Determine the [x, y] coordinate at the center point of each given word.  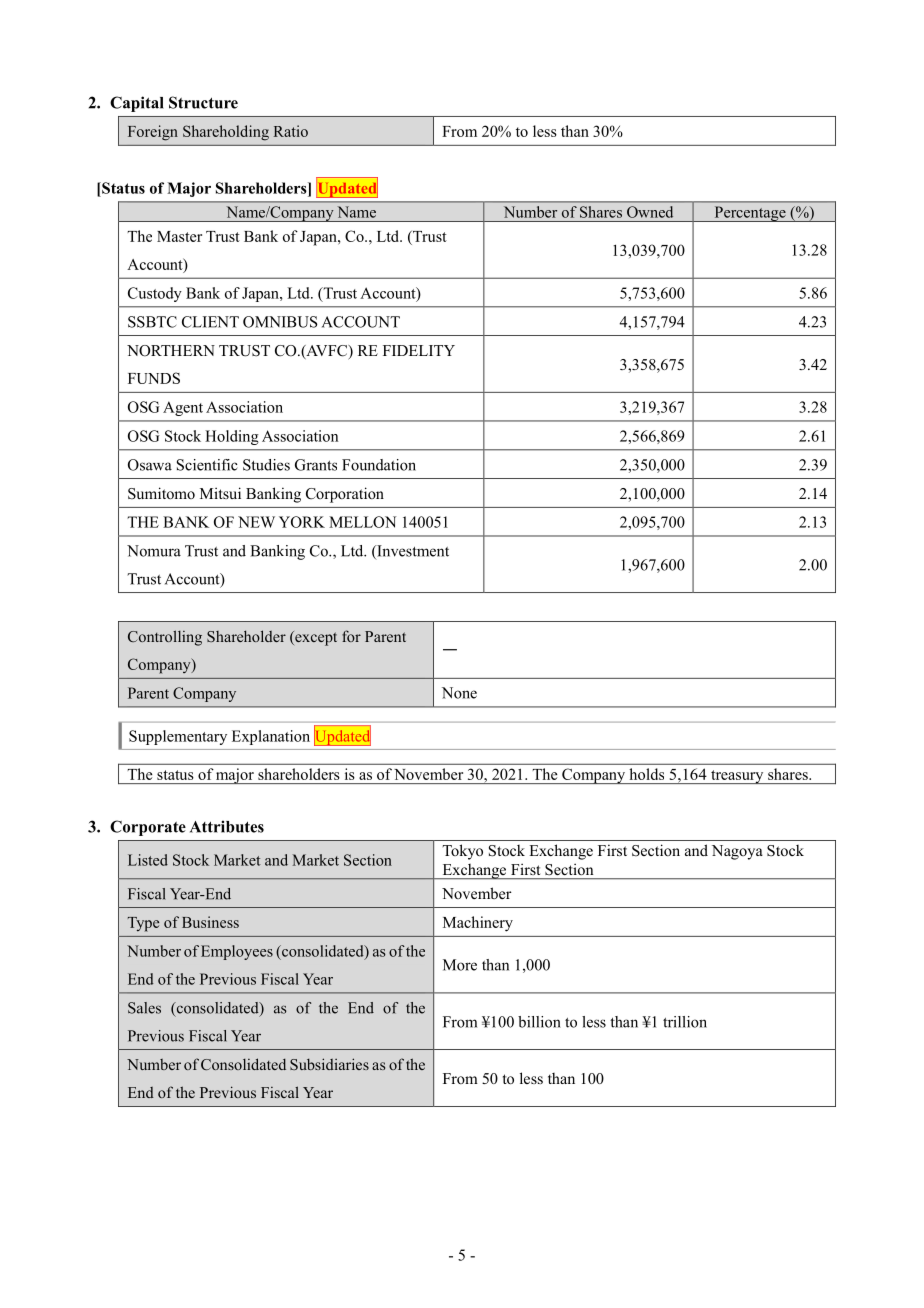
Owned [650, 212]
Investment [412, 552]
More [460, 965]
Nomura [154, 551]
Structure [203, 102]
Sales [144, 1008]
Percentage [750, 214]
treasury [737, 777]
